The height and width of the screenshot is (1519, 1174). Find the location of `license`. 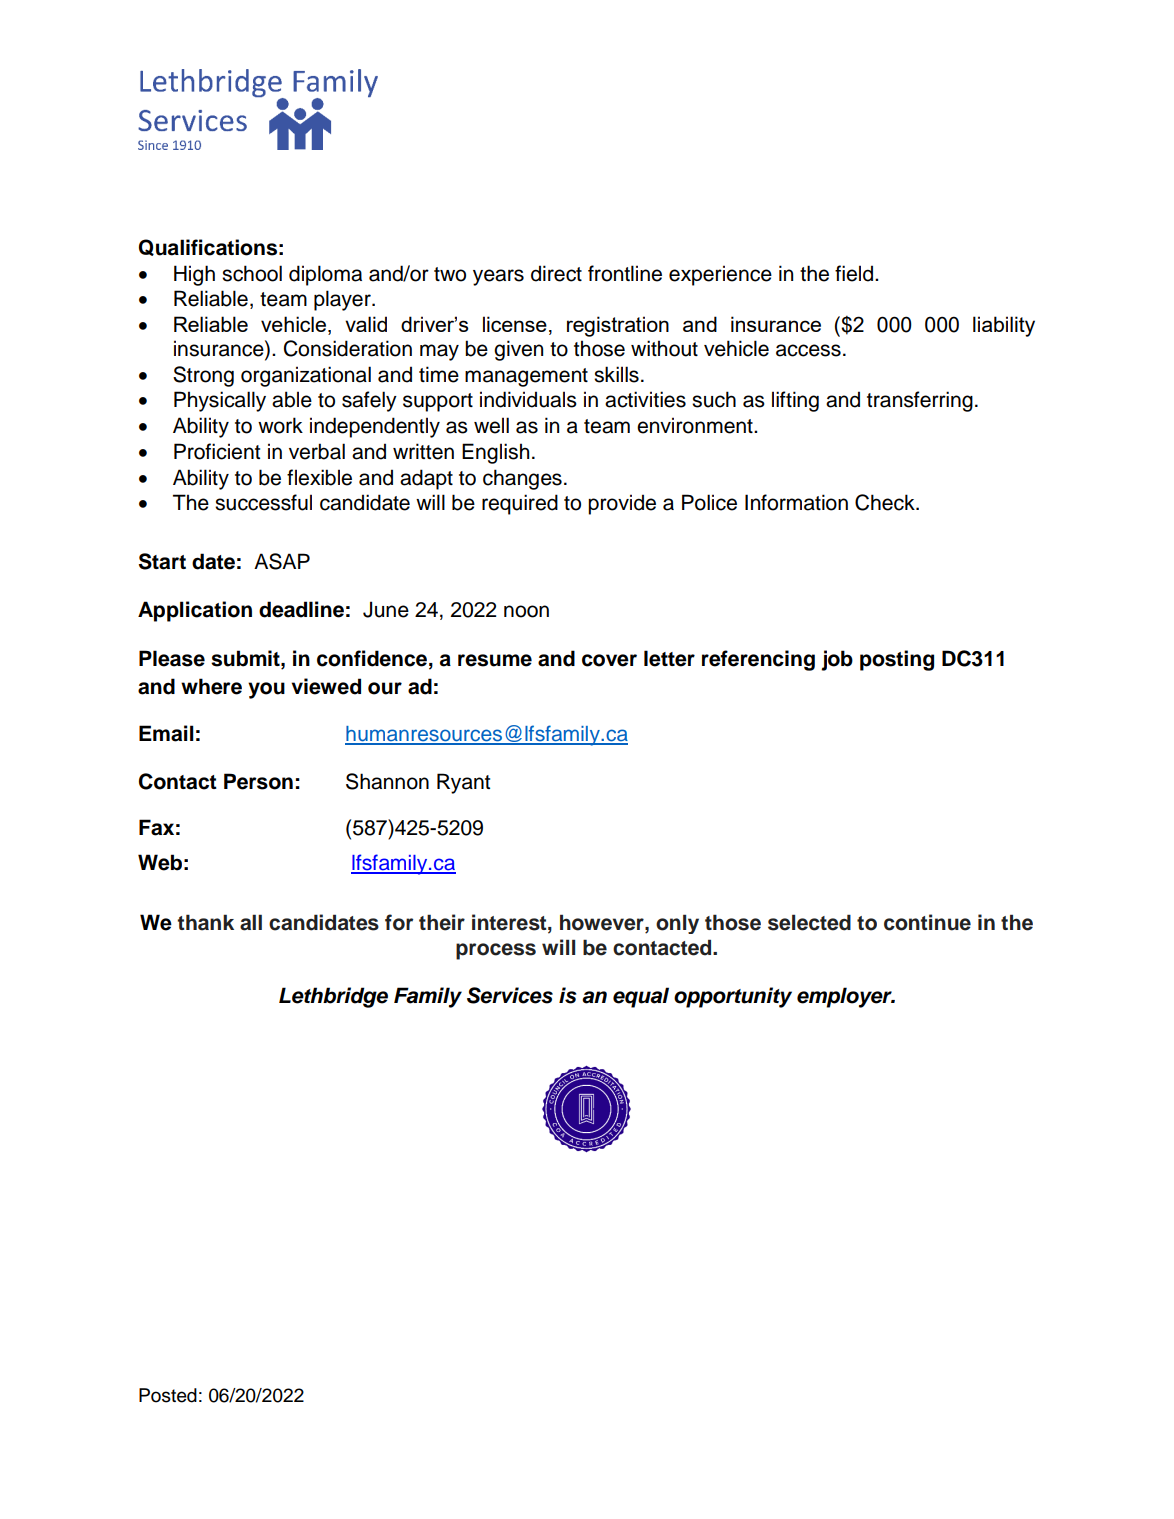

license is located at coordinates (515, 324).
